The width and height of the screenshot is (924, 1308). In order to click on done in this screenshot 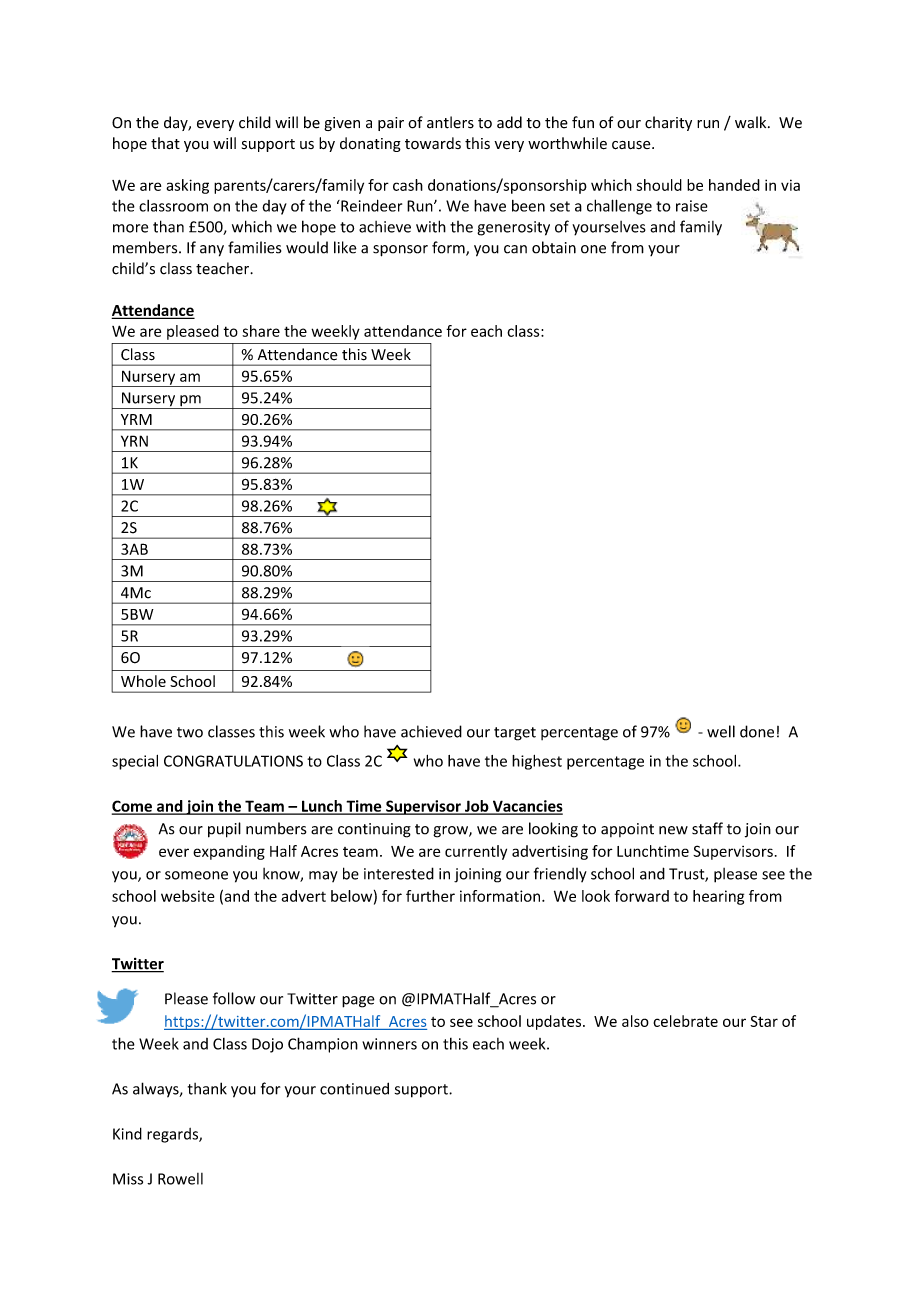, I will do `click(757, 731)`.
